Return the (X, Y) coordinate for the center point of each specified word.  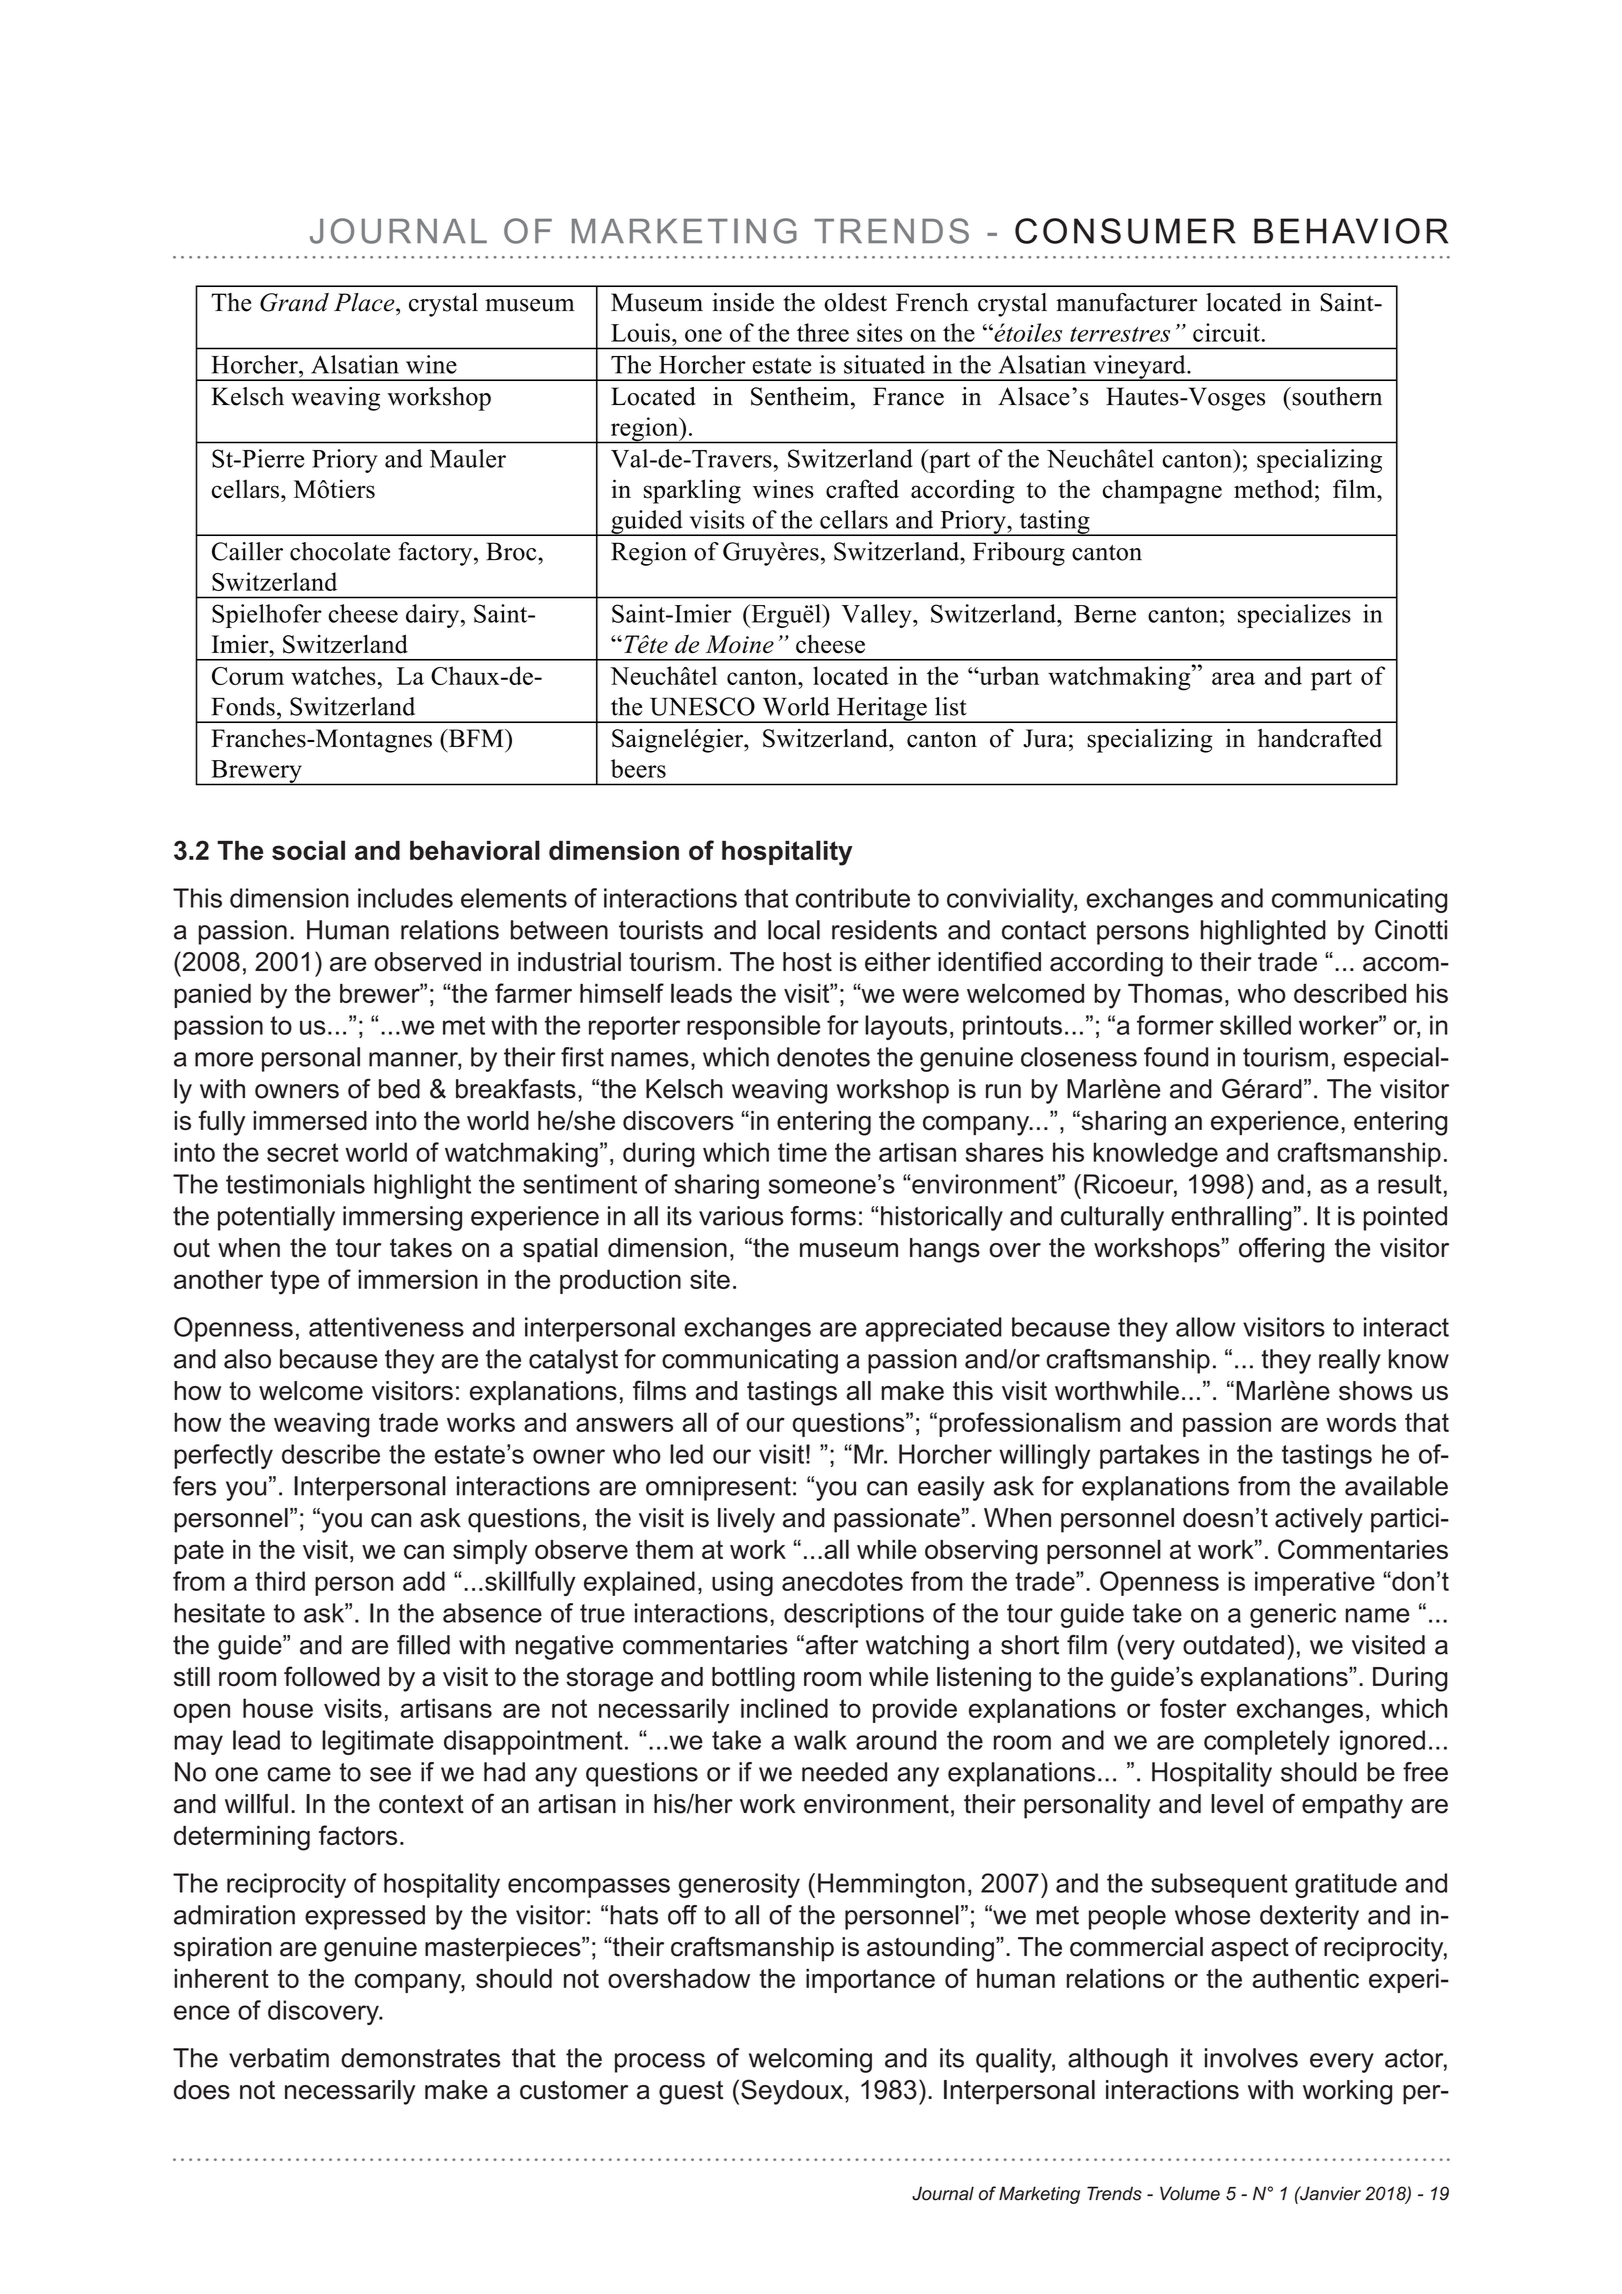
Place (365, 302)
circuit (1226, 332)
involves (1251, 2058)
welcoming (810, 2060)
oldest (855, 302)
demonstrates (420, 2058)
